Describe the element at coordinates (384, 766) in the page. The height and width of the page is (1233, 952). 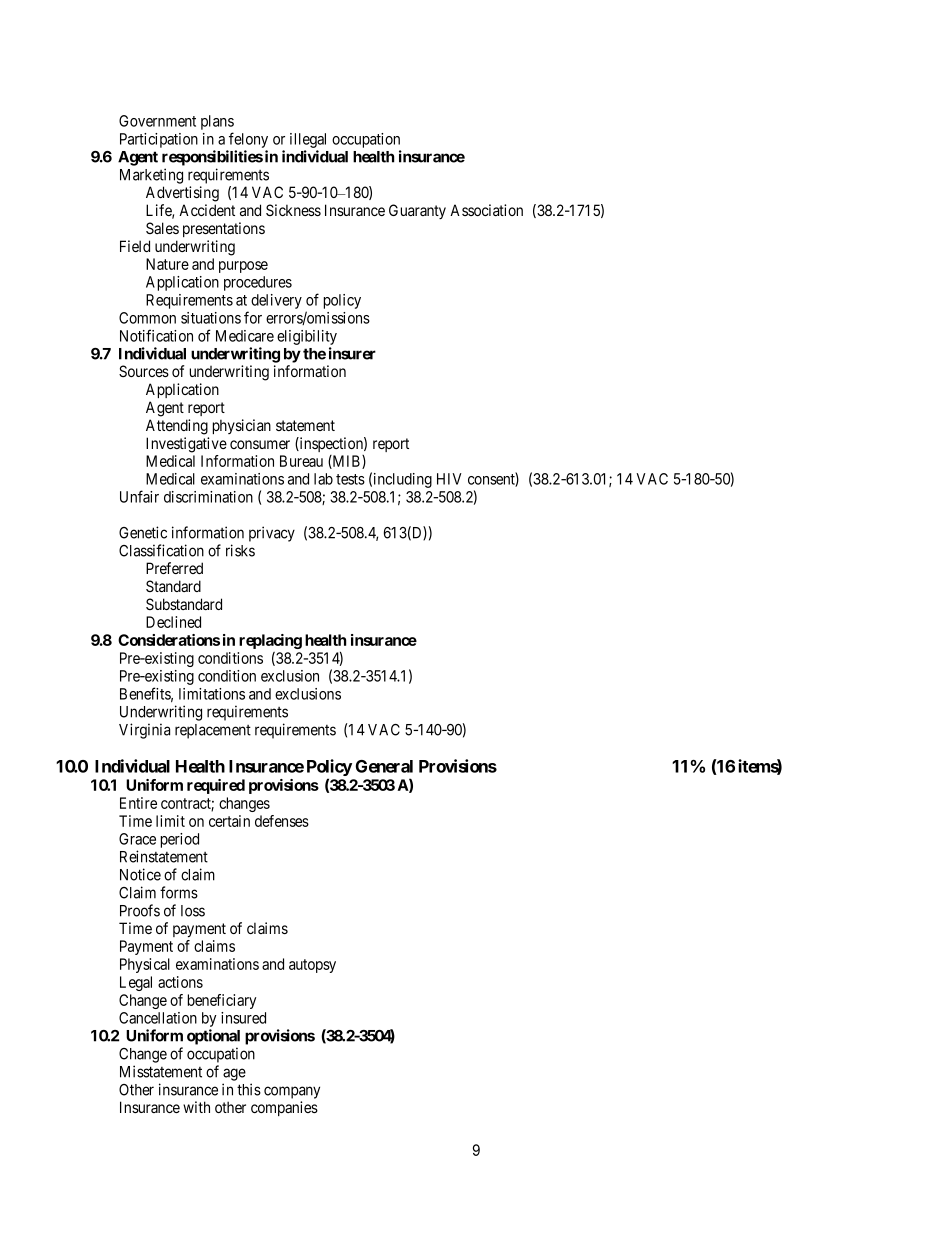
I see `General` at that location.
